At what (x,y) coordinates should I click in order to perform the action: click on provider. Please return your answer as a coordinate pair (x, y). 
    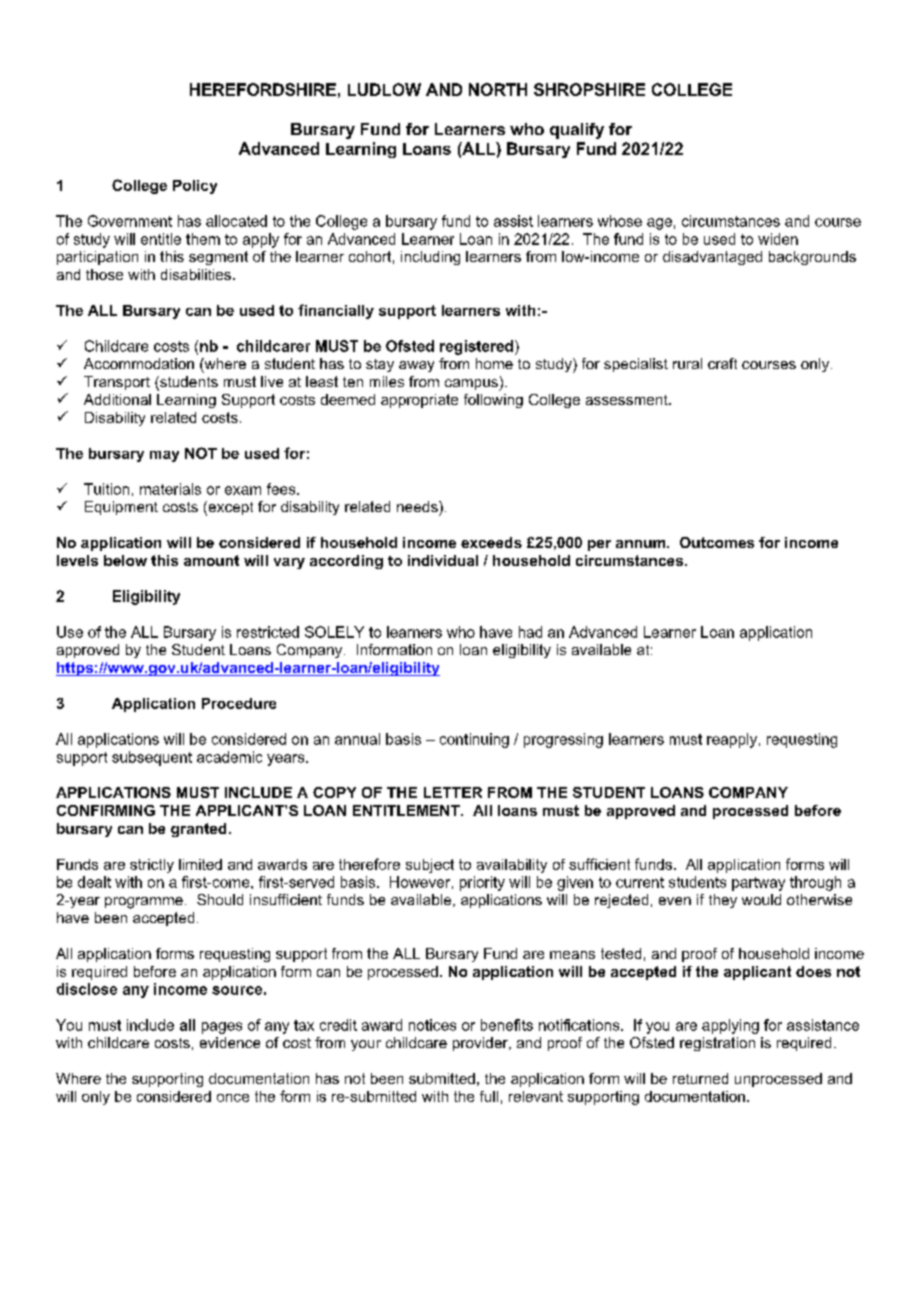
    Looking at the image, I should click on (481, 1044).
